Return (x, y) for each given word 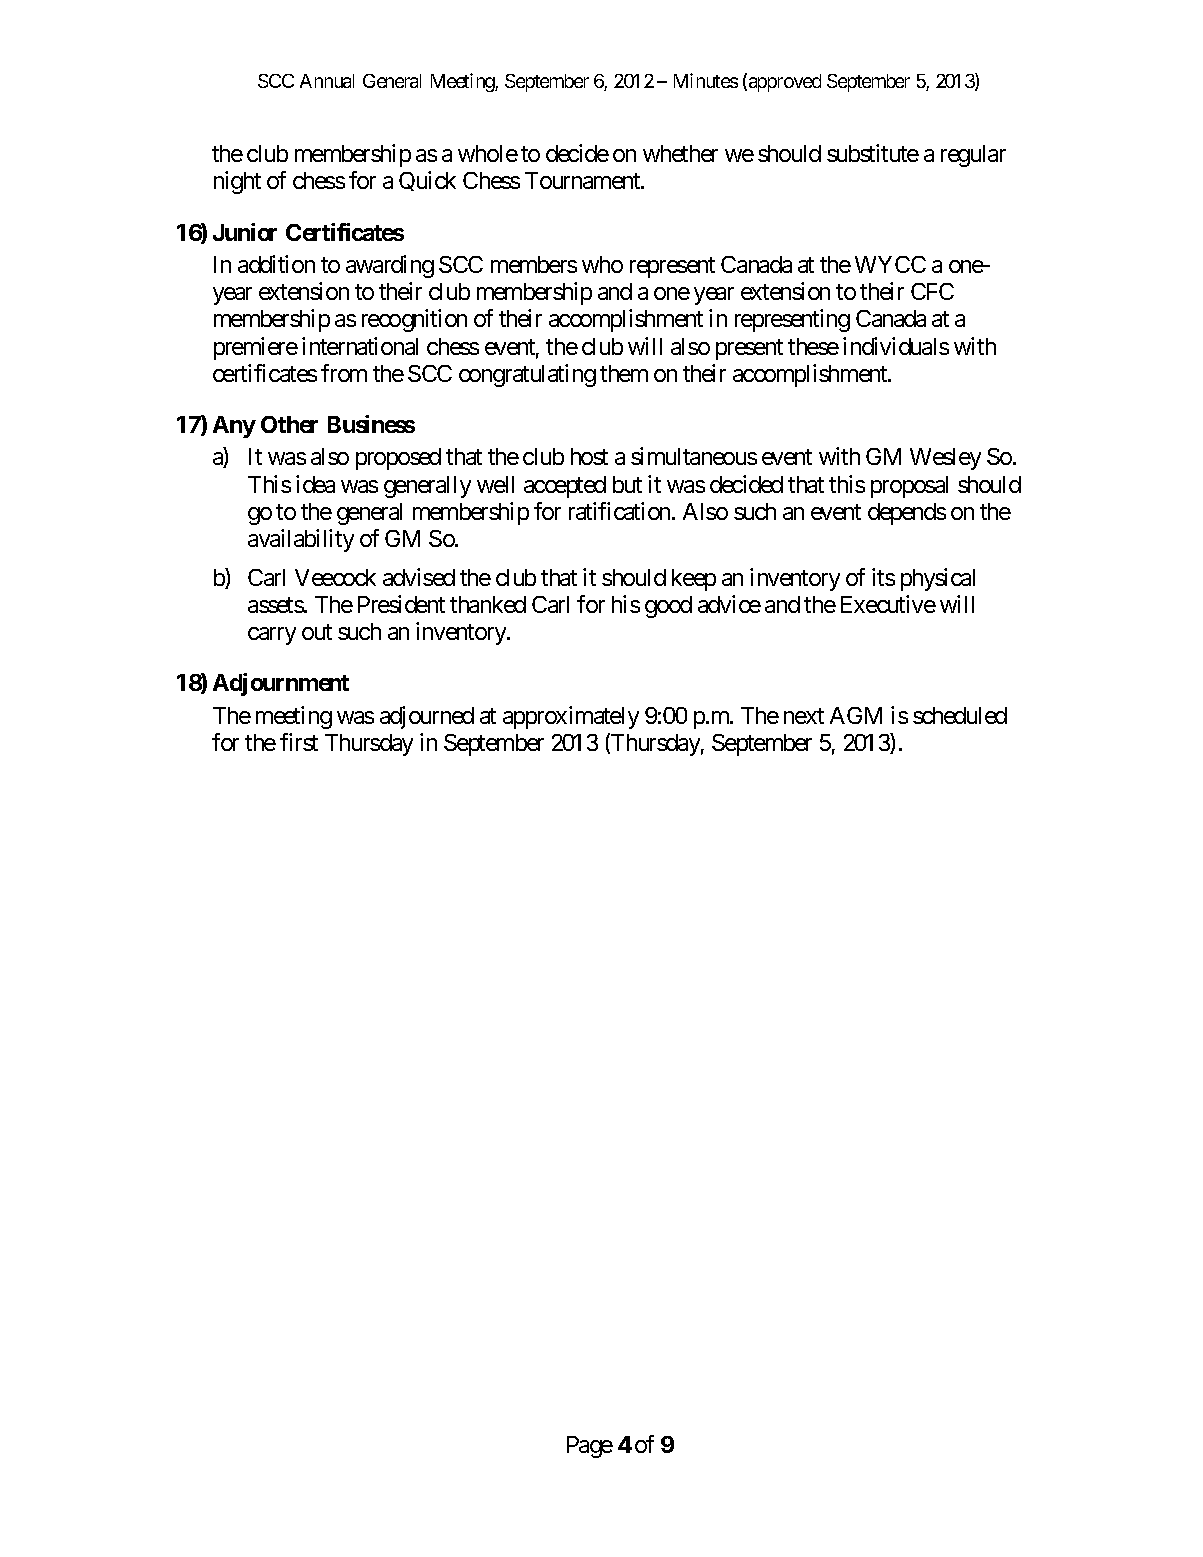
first (299, 742)
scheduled (960, 715)
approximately (571, 717)
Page (590, 1447)
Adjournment (281, 684)
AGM (856, 715)
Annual (327, 81)
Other (289, 424)
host (589, 456)
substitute (873, 153)
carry (272, 636)
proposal (909, 487)
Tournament (583, 180)
